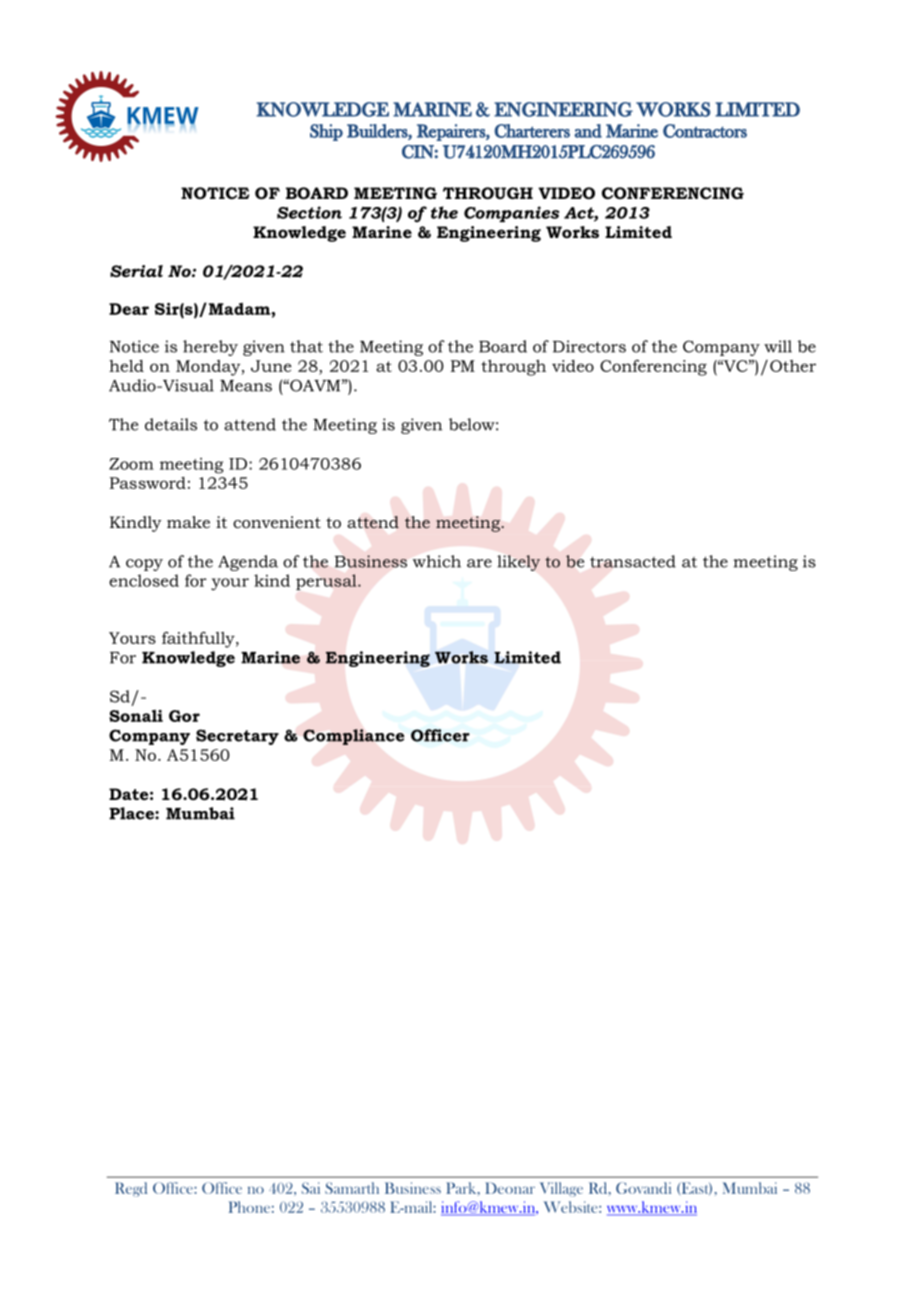  I want to click on transacted, so click(633, 561).
